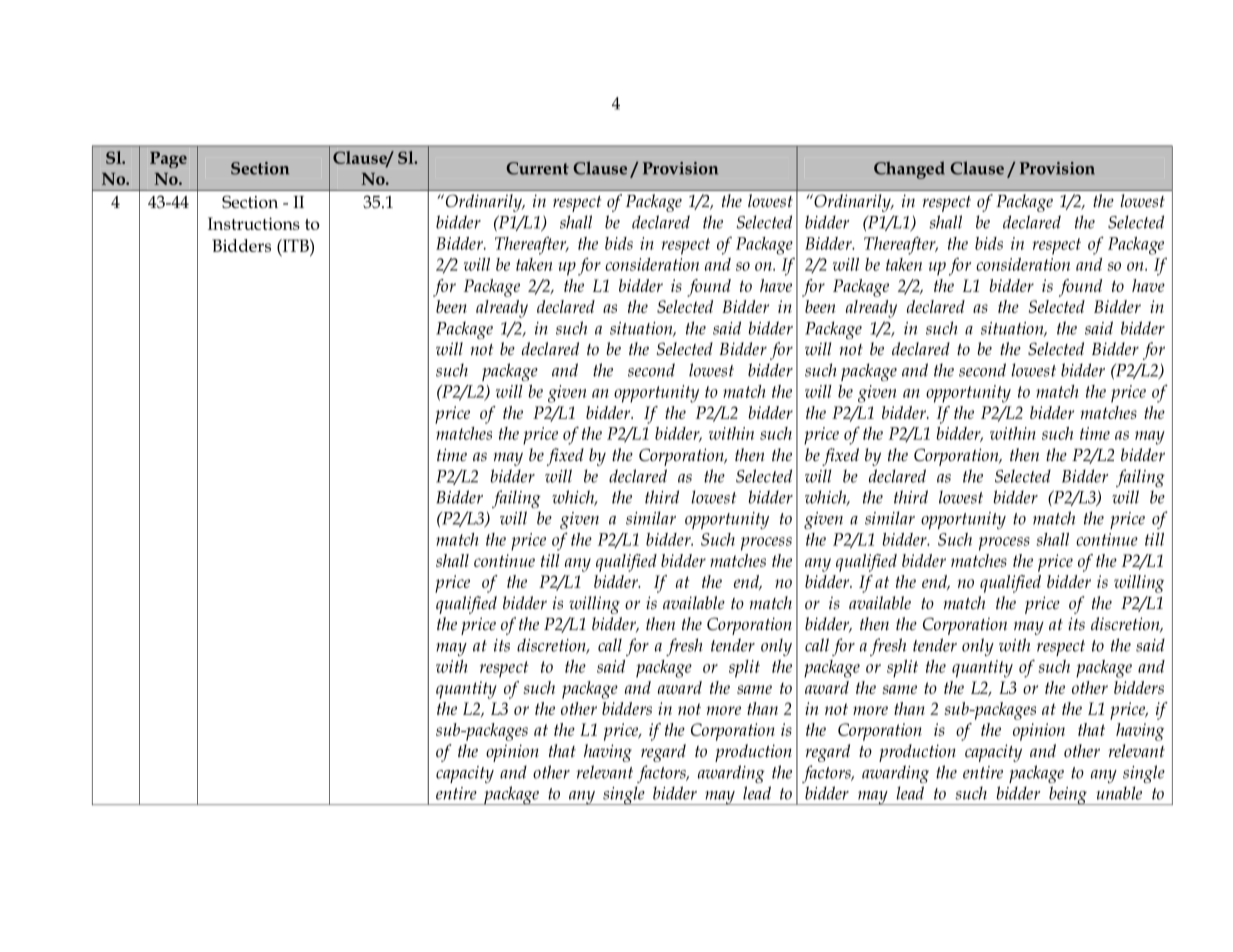 Image resolution: width=1233 pixels, height=952 pixels. What do you see at coordinates (537, 168) in the page?
I see `Current` at bounding box center [537, 168].
